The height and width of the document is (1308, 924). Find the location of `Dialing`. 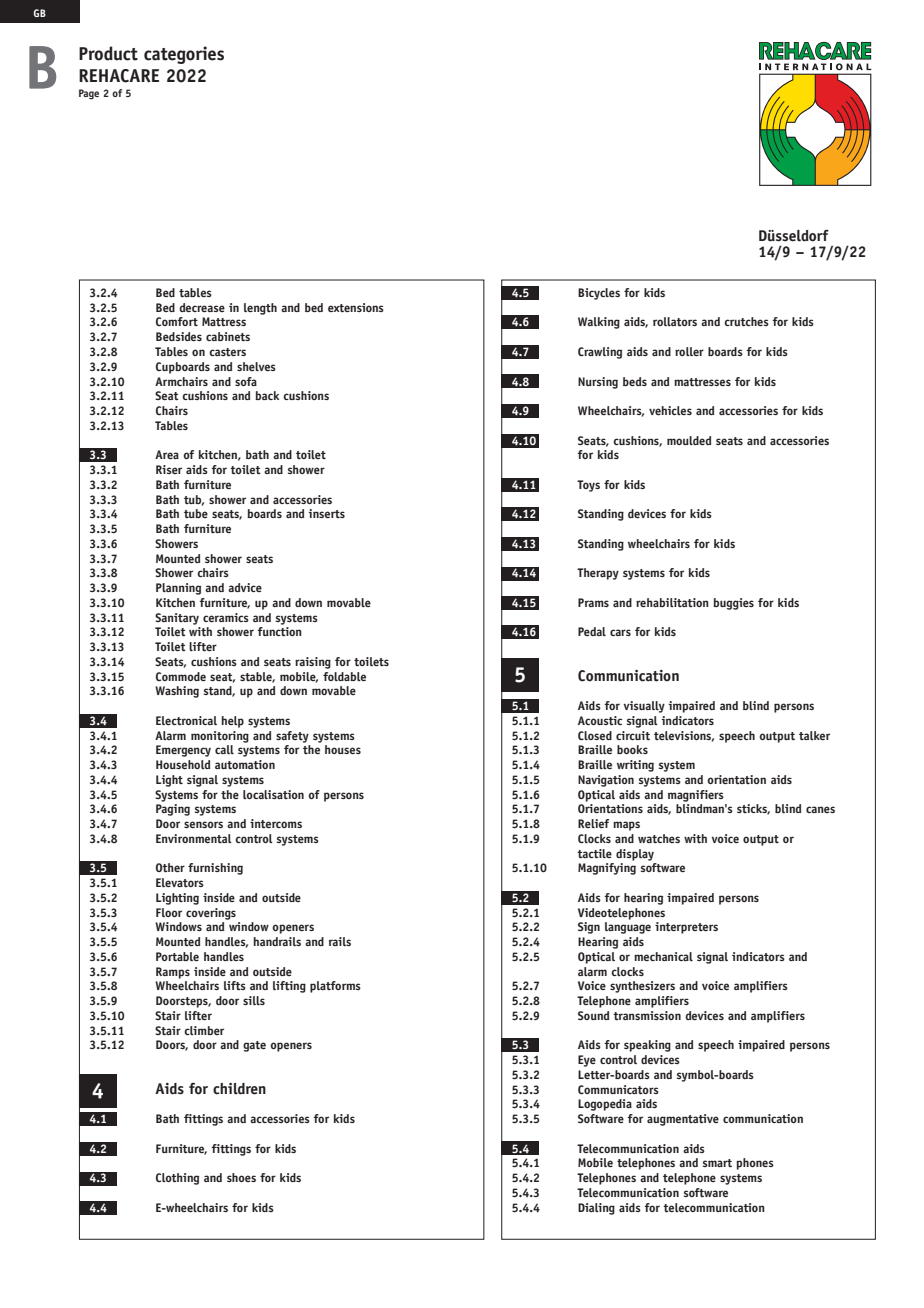

Dialing is located at coordinates (596, 1209).
